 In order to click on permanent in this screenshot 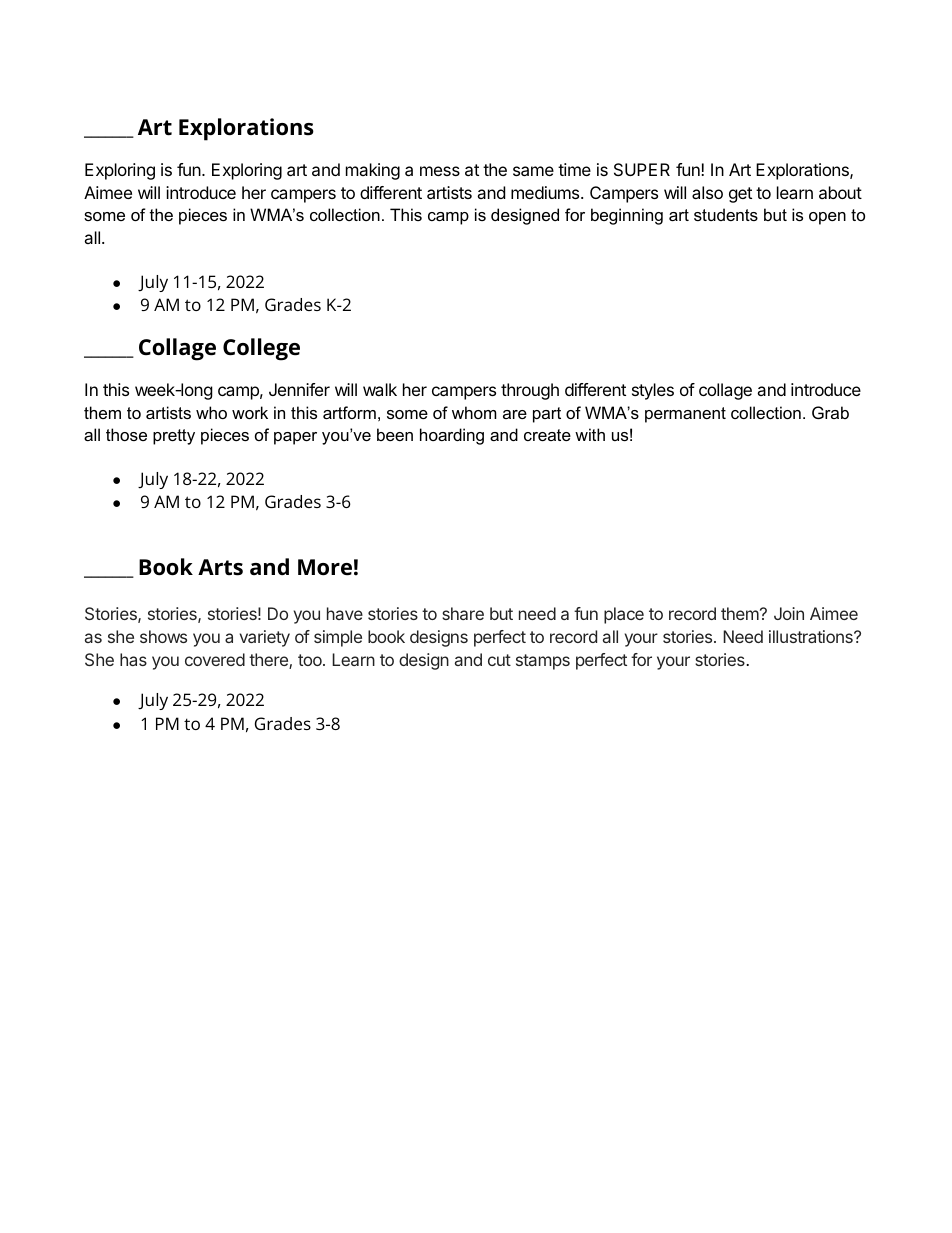, I will do `click(685, 415)`.
